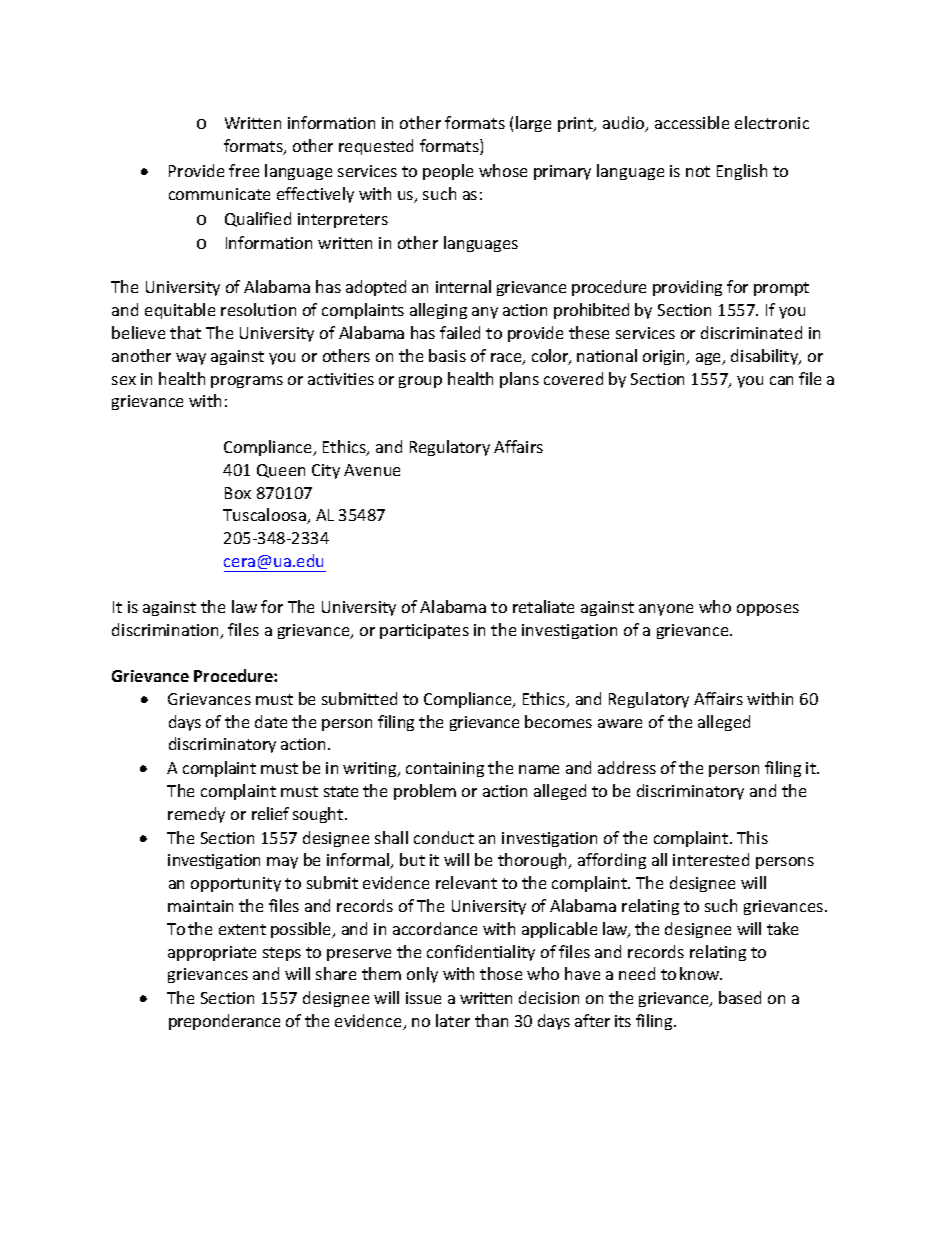  What do you see at coordinates (665, 357) in the image?
I see `origin` at bounding box center [665, 357].
